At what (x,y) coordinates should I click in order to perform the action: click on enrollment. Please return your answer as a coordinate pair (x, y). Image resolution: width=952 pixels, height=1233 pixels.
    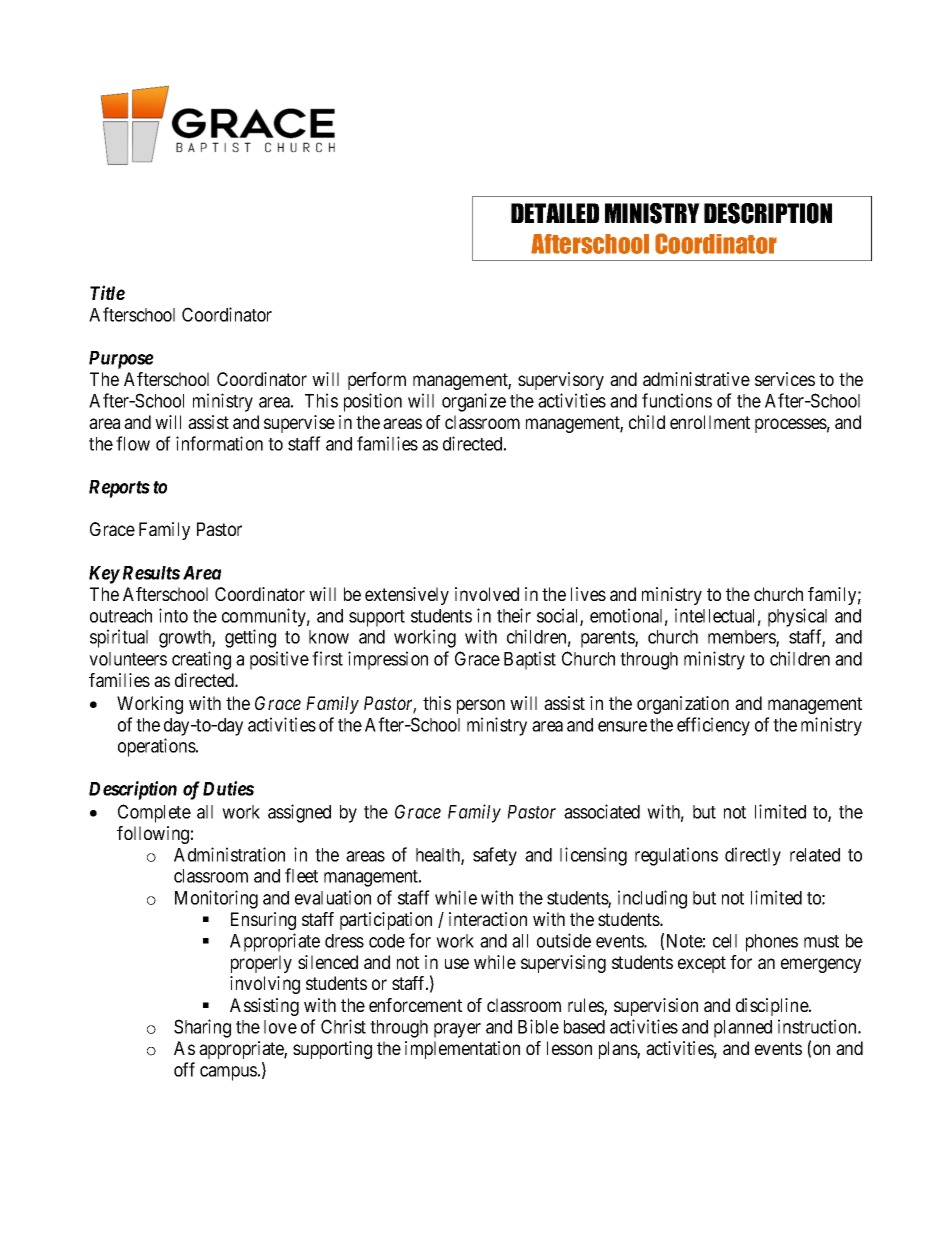
    Looking at the image, I should click on (710, 422).
